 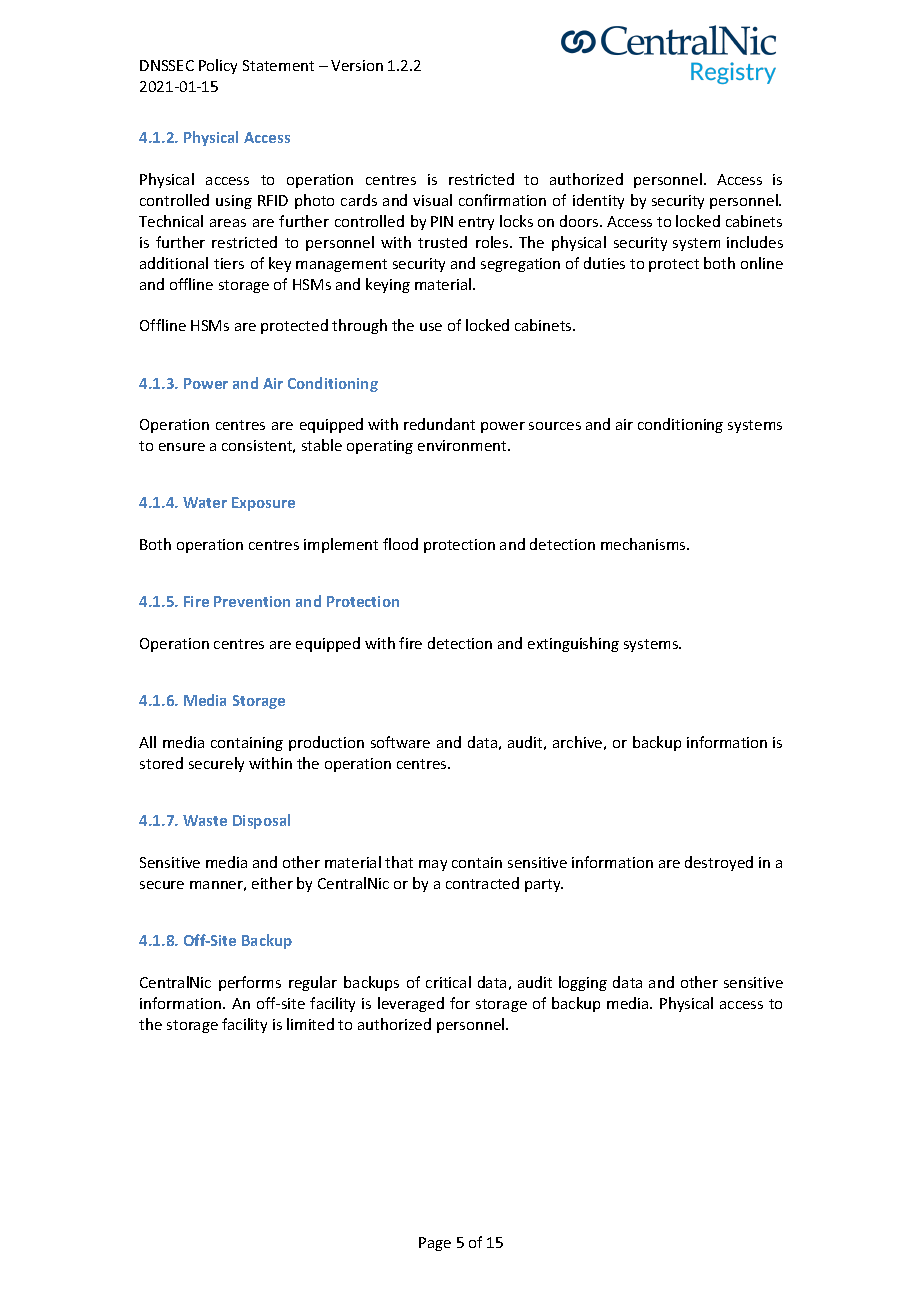 What do you see at coordinates (433, 865) in the document?
I see `may` at bounding box center [433, 865].
